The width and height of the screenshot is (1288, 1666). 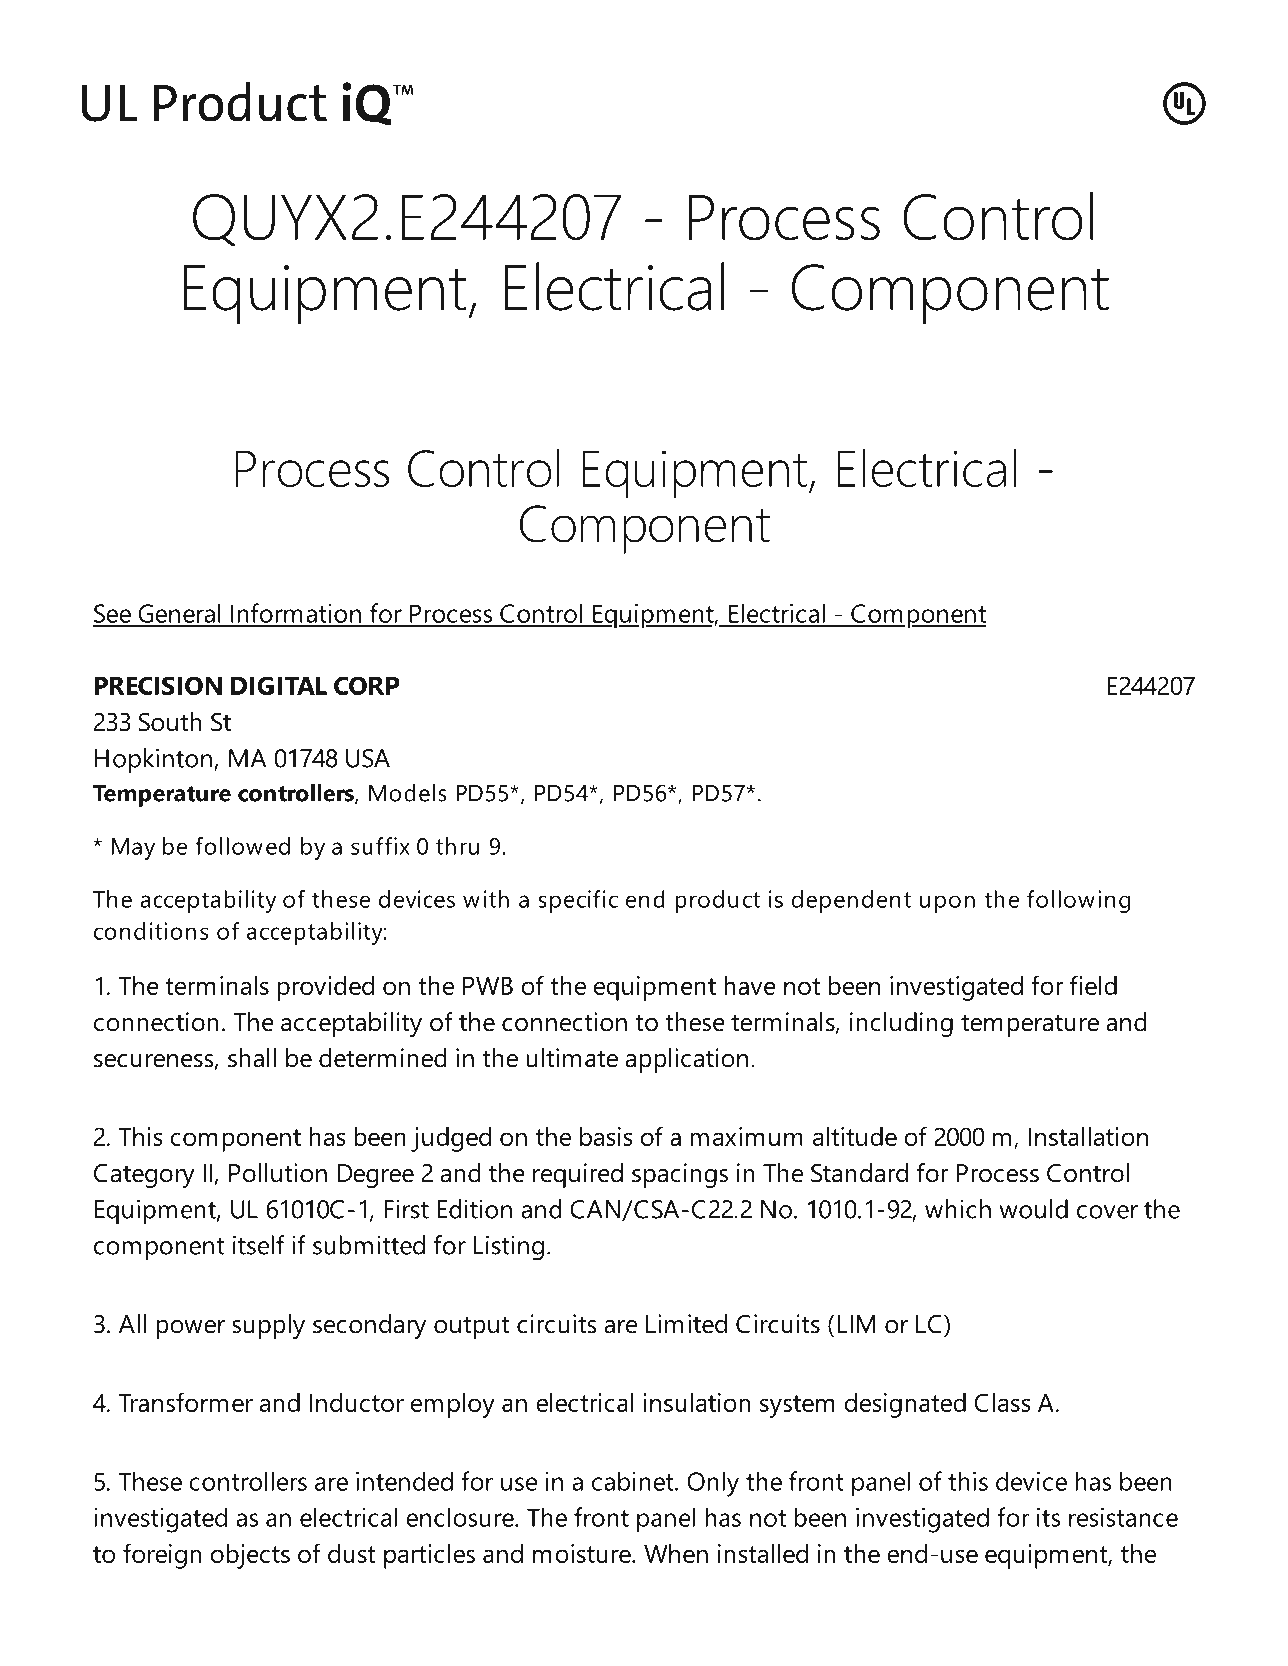 What do you see at coordinates (367, 685) in the screenshot?
I see `CORP` at bounding box center [367, 685].
